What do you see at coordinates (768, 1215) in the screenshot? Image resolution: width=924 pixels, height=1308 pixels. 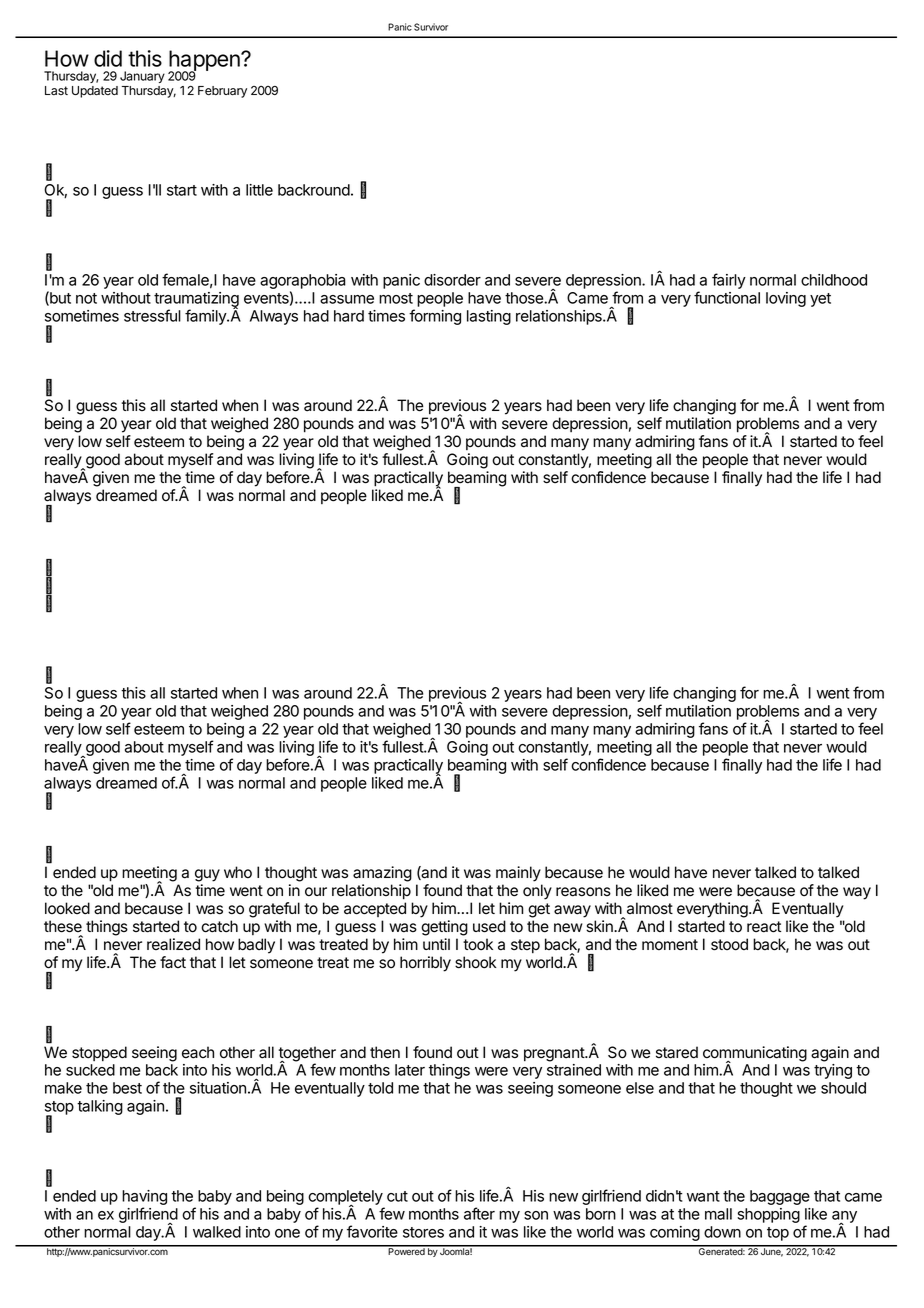 I see `shopping` at bounding box center [768, 1215].
